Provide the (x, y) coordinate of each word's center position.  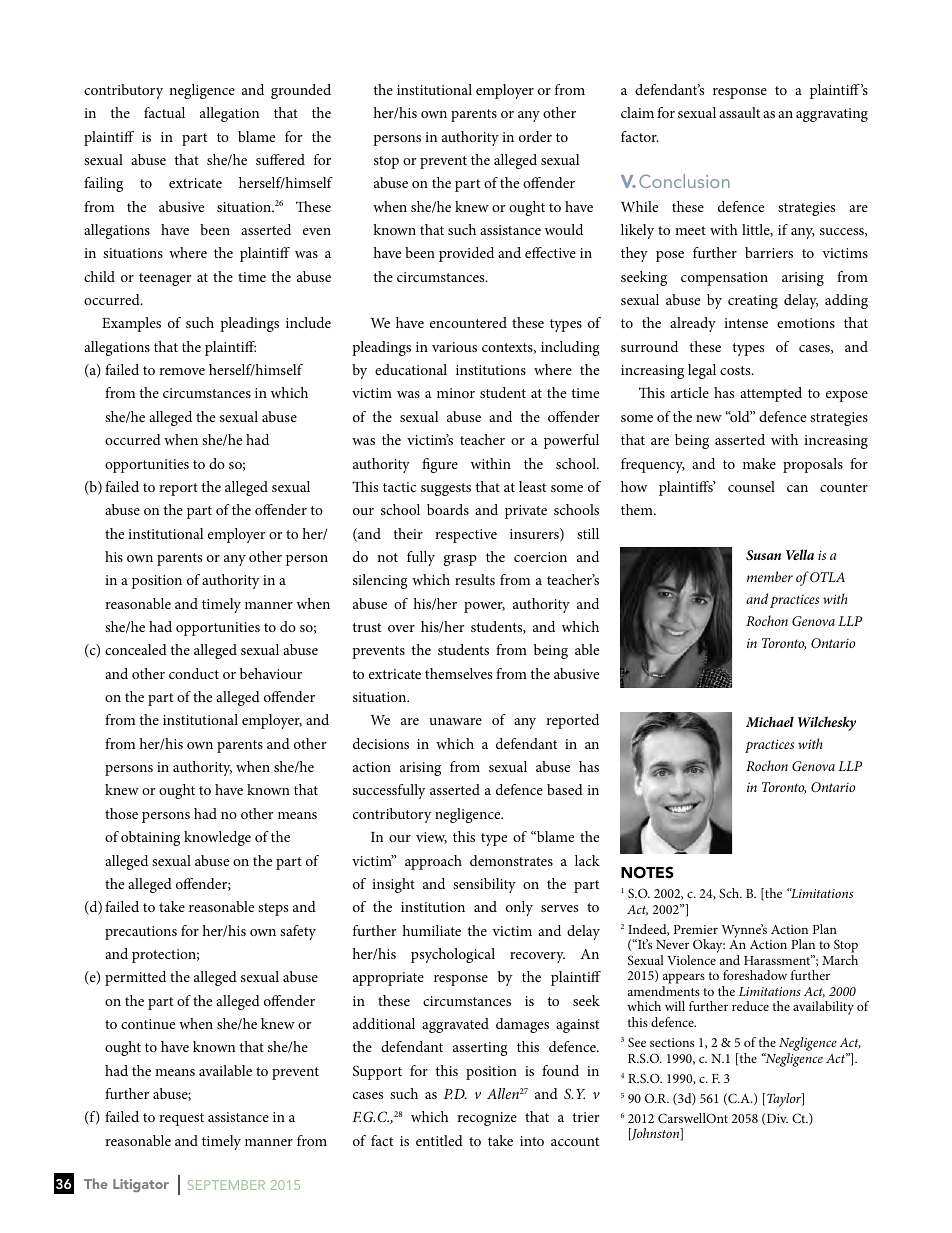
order (535, 136)
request (181, 1119)
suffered (280, 159)
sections (672, 1042)
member (770, 576)
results (475, 579)
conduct (194, 673)
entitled (439, 1140)
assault (739, 112)
